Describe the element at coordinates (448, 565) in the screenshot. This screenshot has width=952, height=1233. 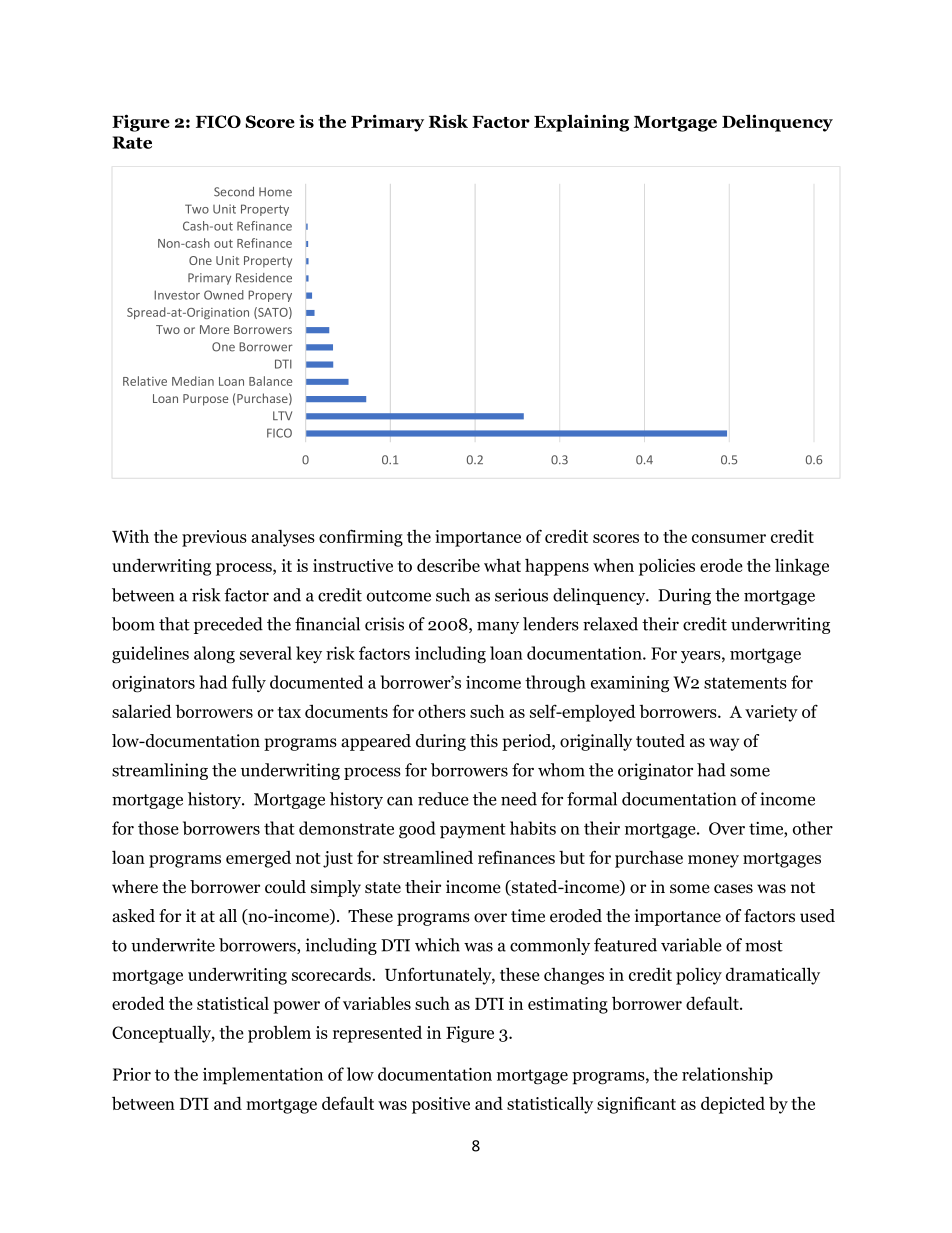
I see `describe` at that location.
